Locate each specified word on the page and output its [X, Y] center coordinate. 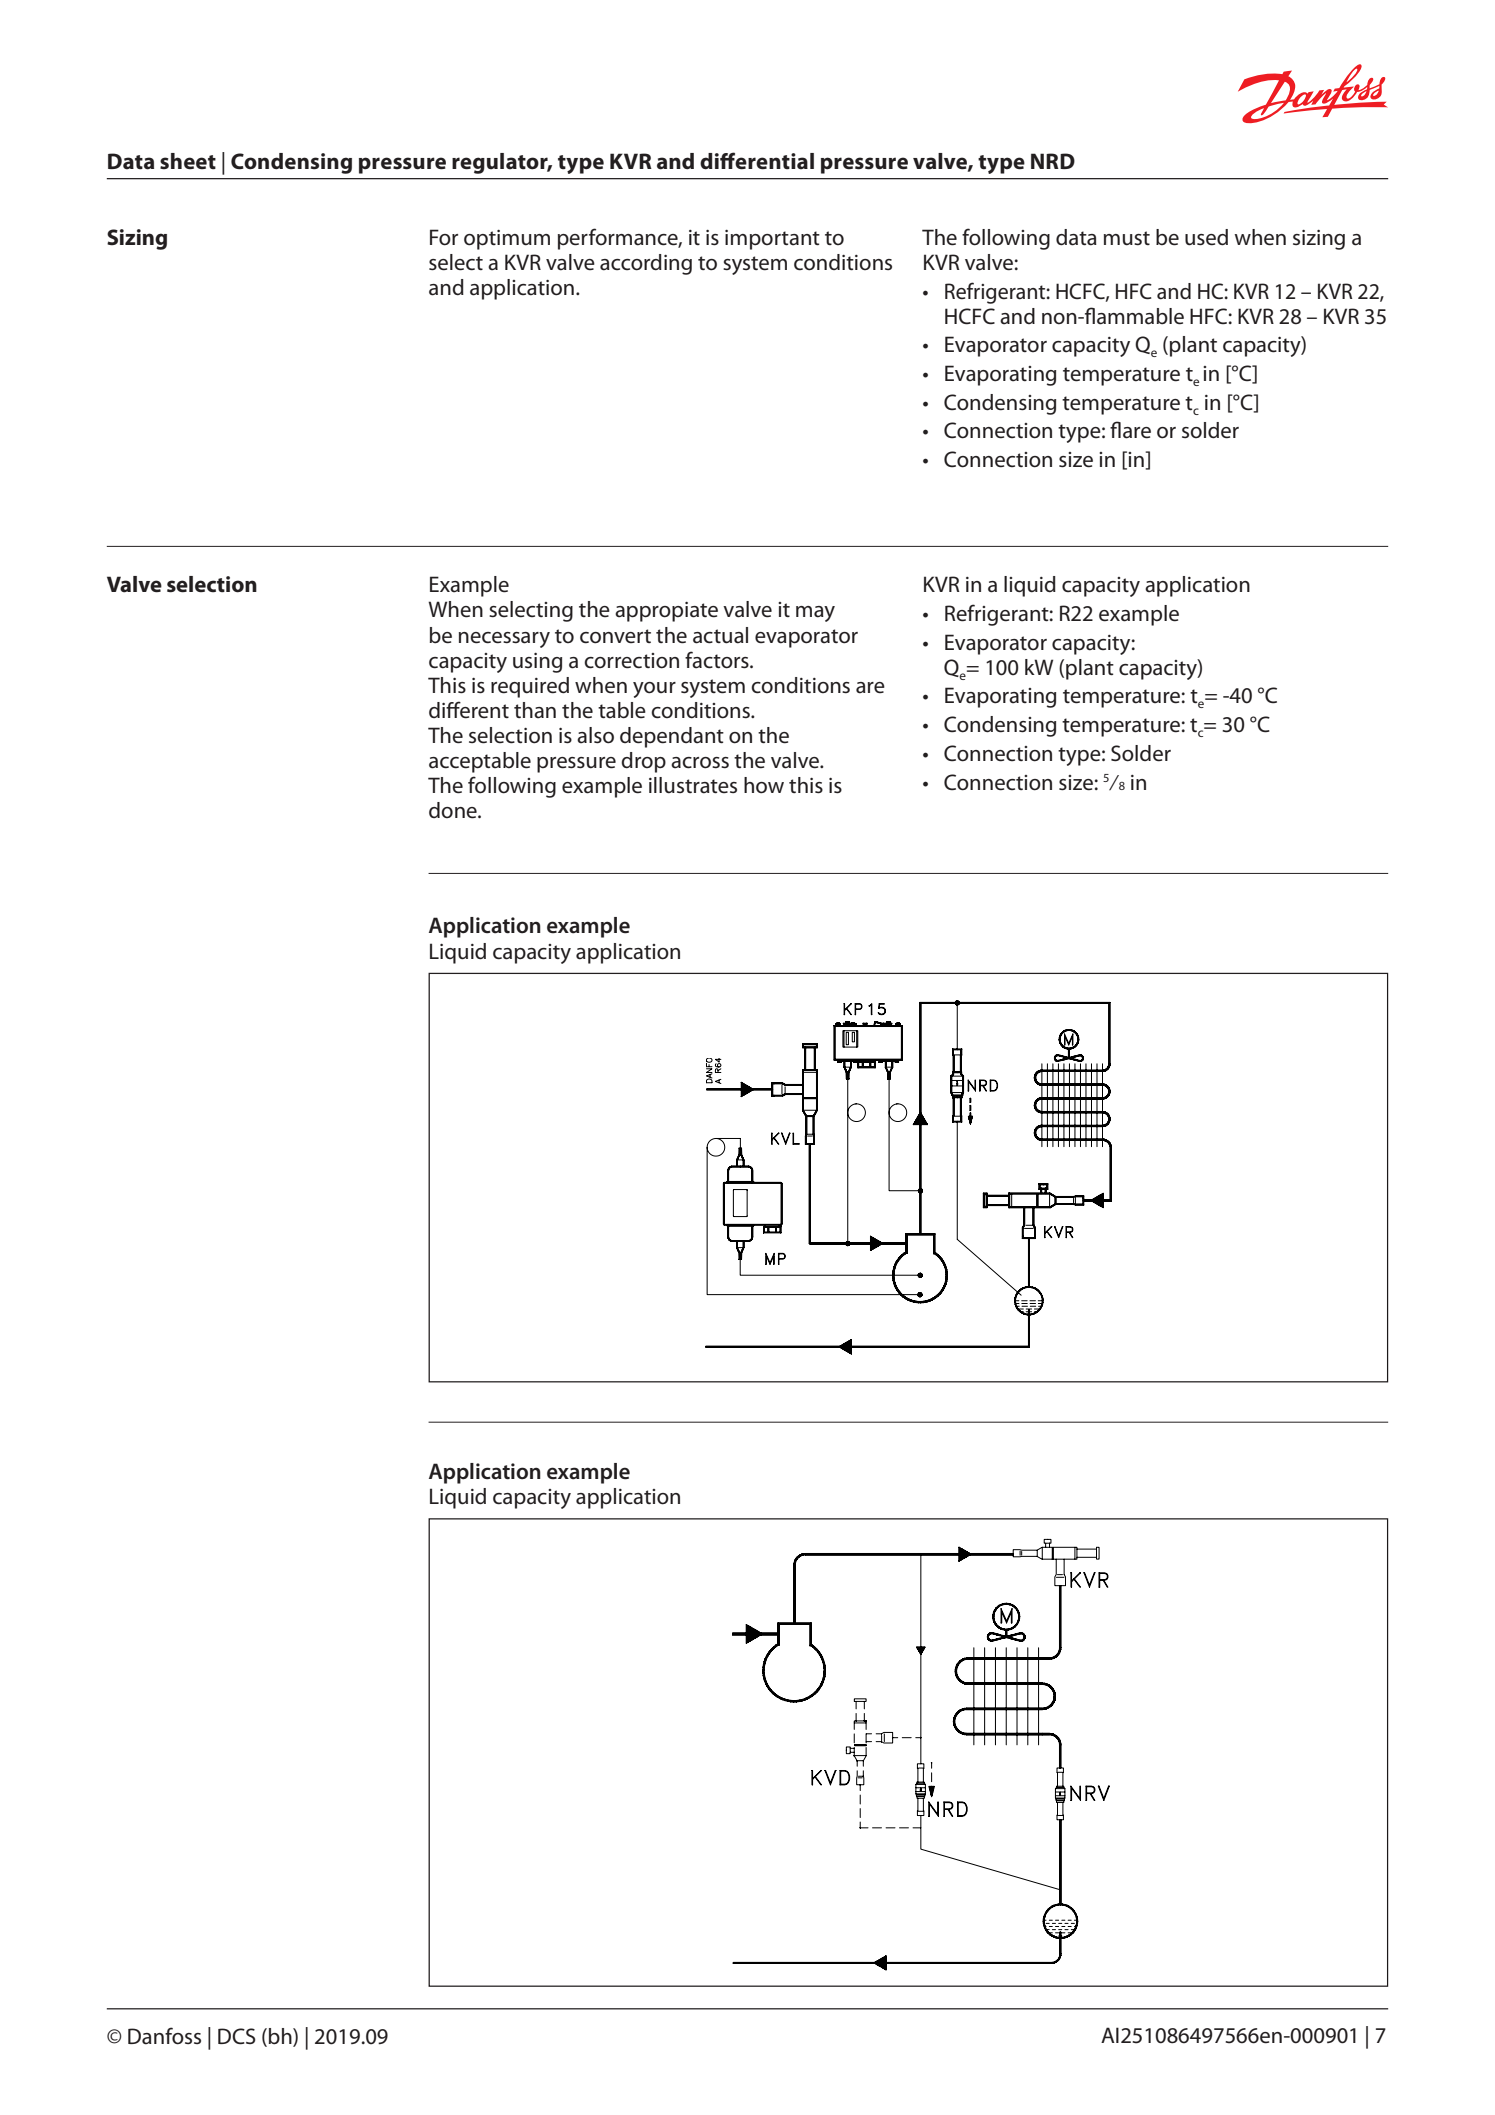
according [646, 264]
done [454, 810]
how [764, 785]
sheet [188, 161]
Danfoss [164, 2036]
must [1127, 238]
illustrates [693, 785]
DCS [237, 2036]
